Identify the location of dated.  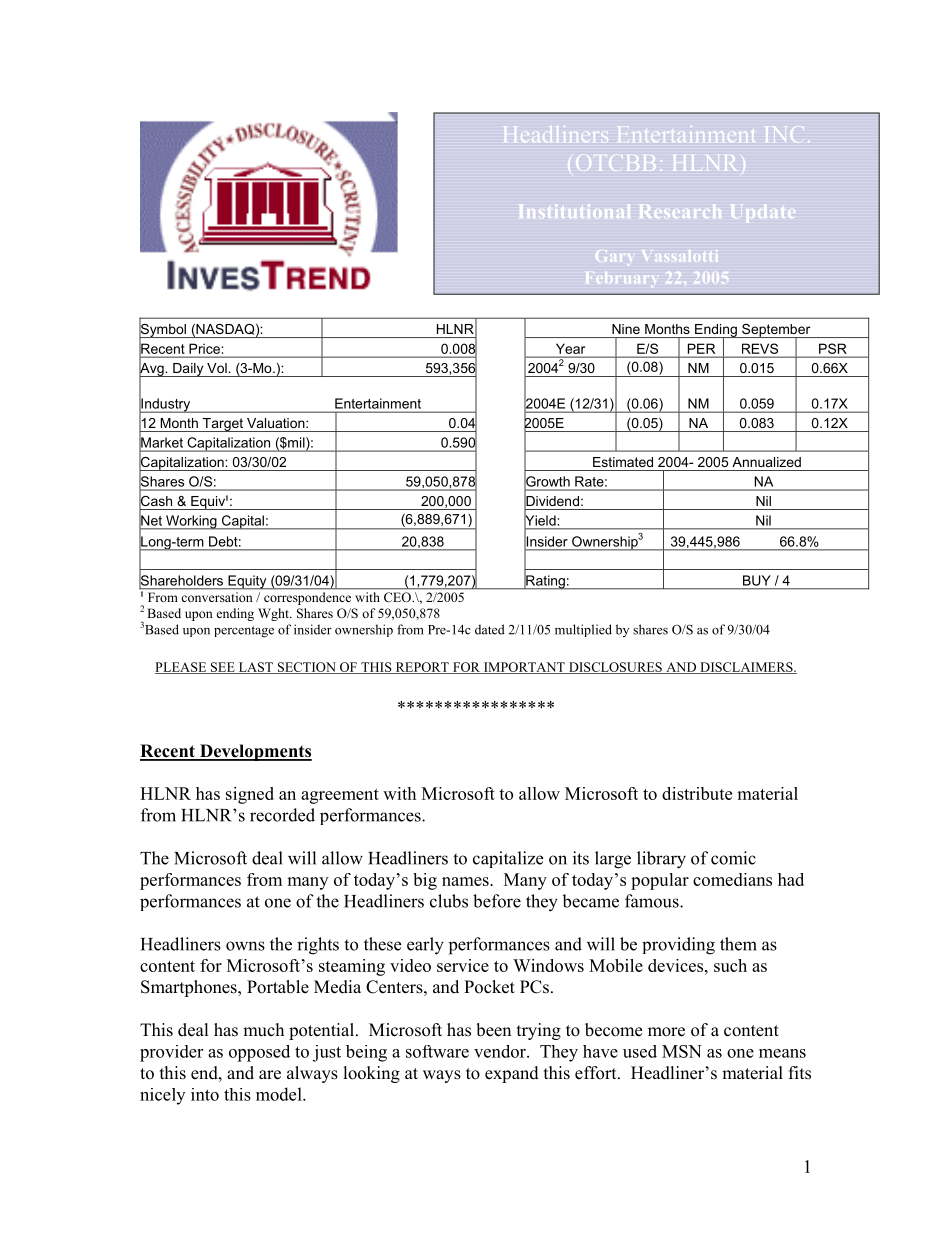
(490, 629).
